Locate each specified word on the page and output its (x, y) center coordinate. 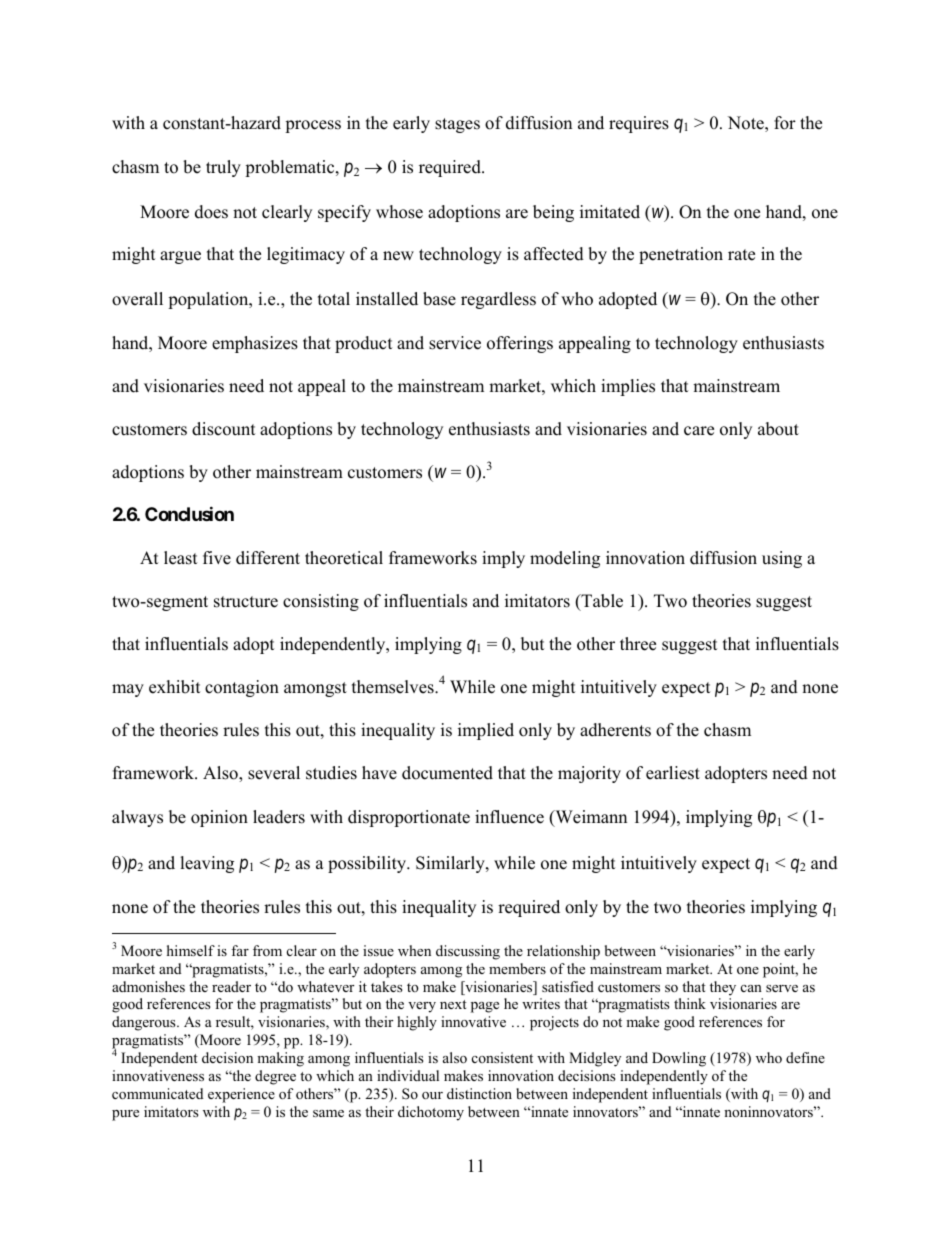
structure (246, 602)
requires (639, 124)
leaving (207, 864)
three (638, 644)
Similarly (451, 864)
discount (224, 429)
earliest (673, 773)
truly (223, 168)
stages (457, 125)
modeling (565, 559)
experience (241, 1095)
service (455, 343)
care (699, 431)
